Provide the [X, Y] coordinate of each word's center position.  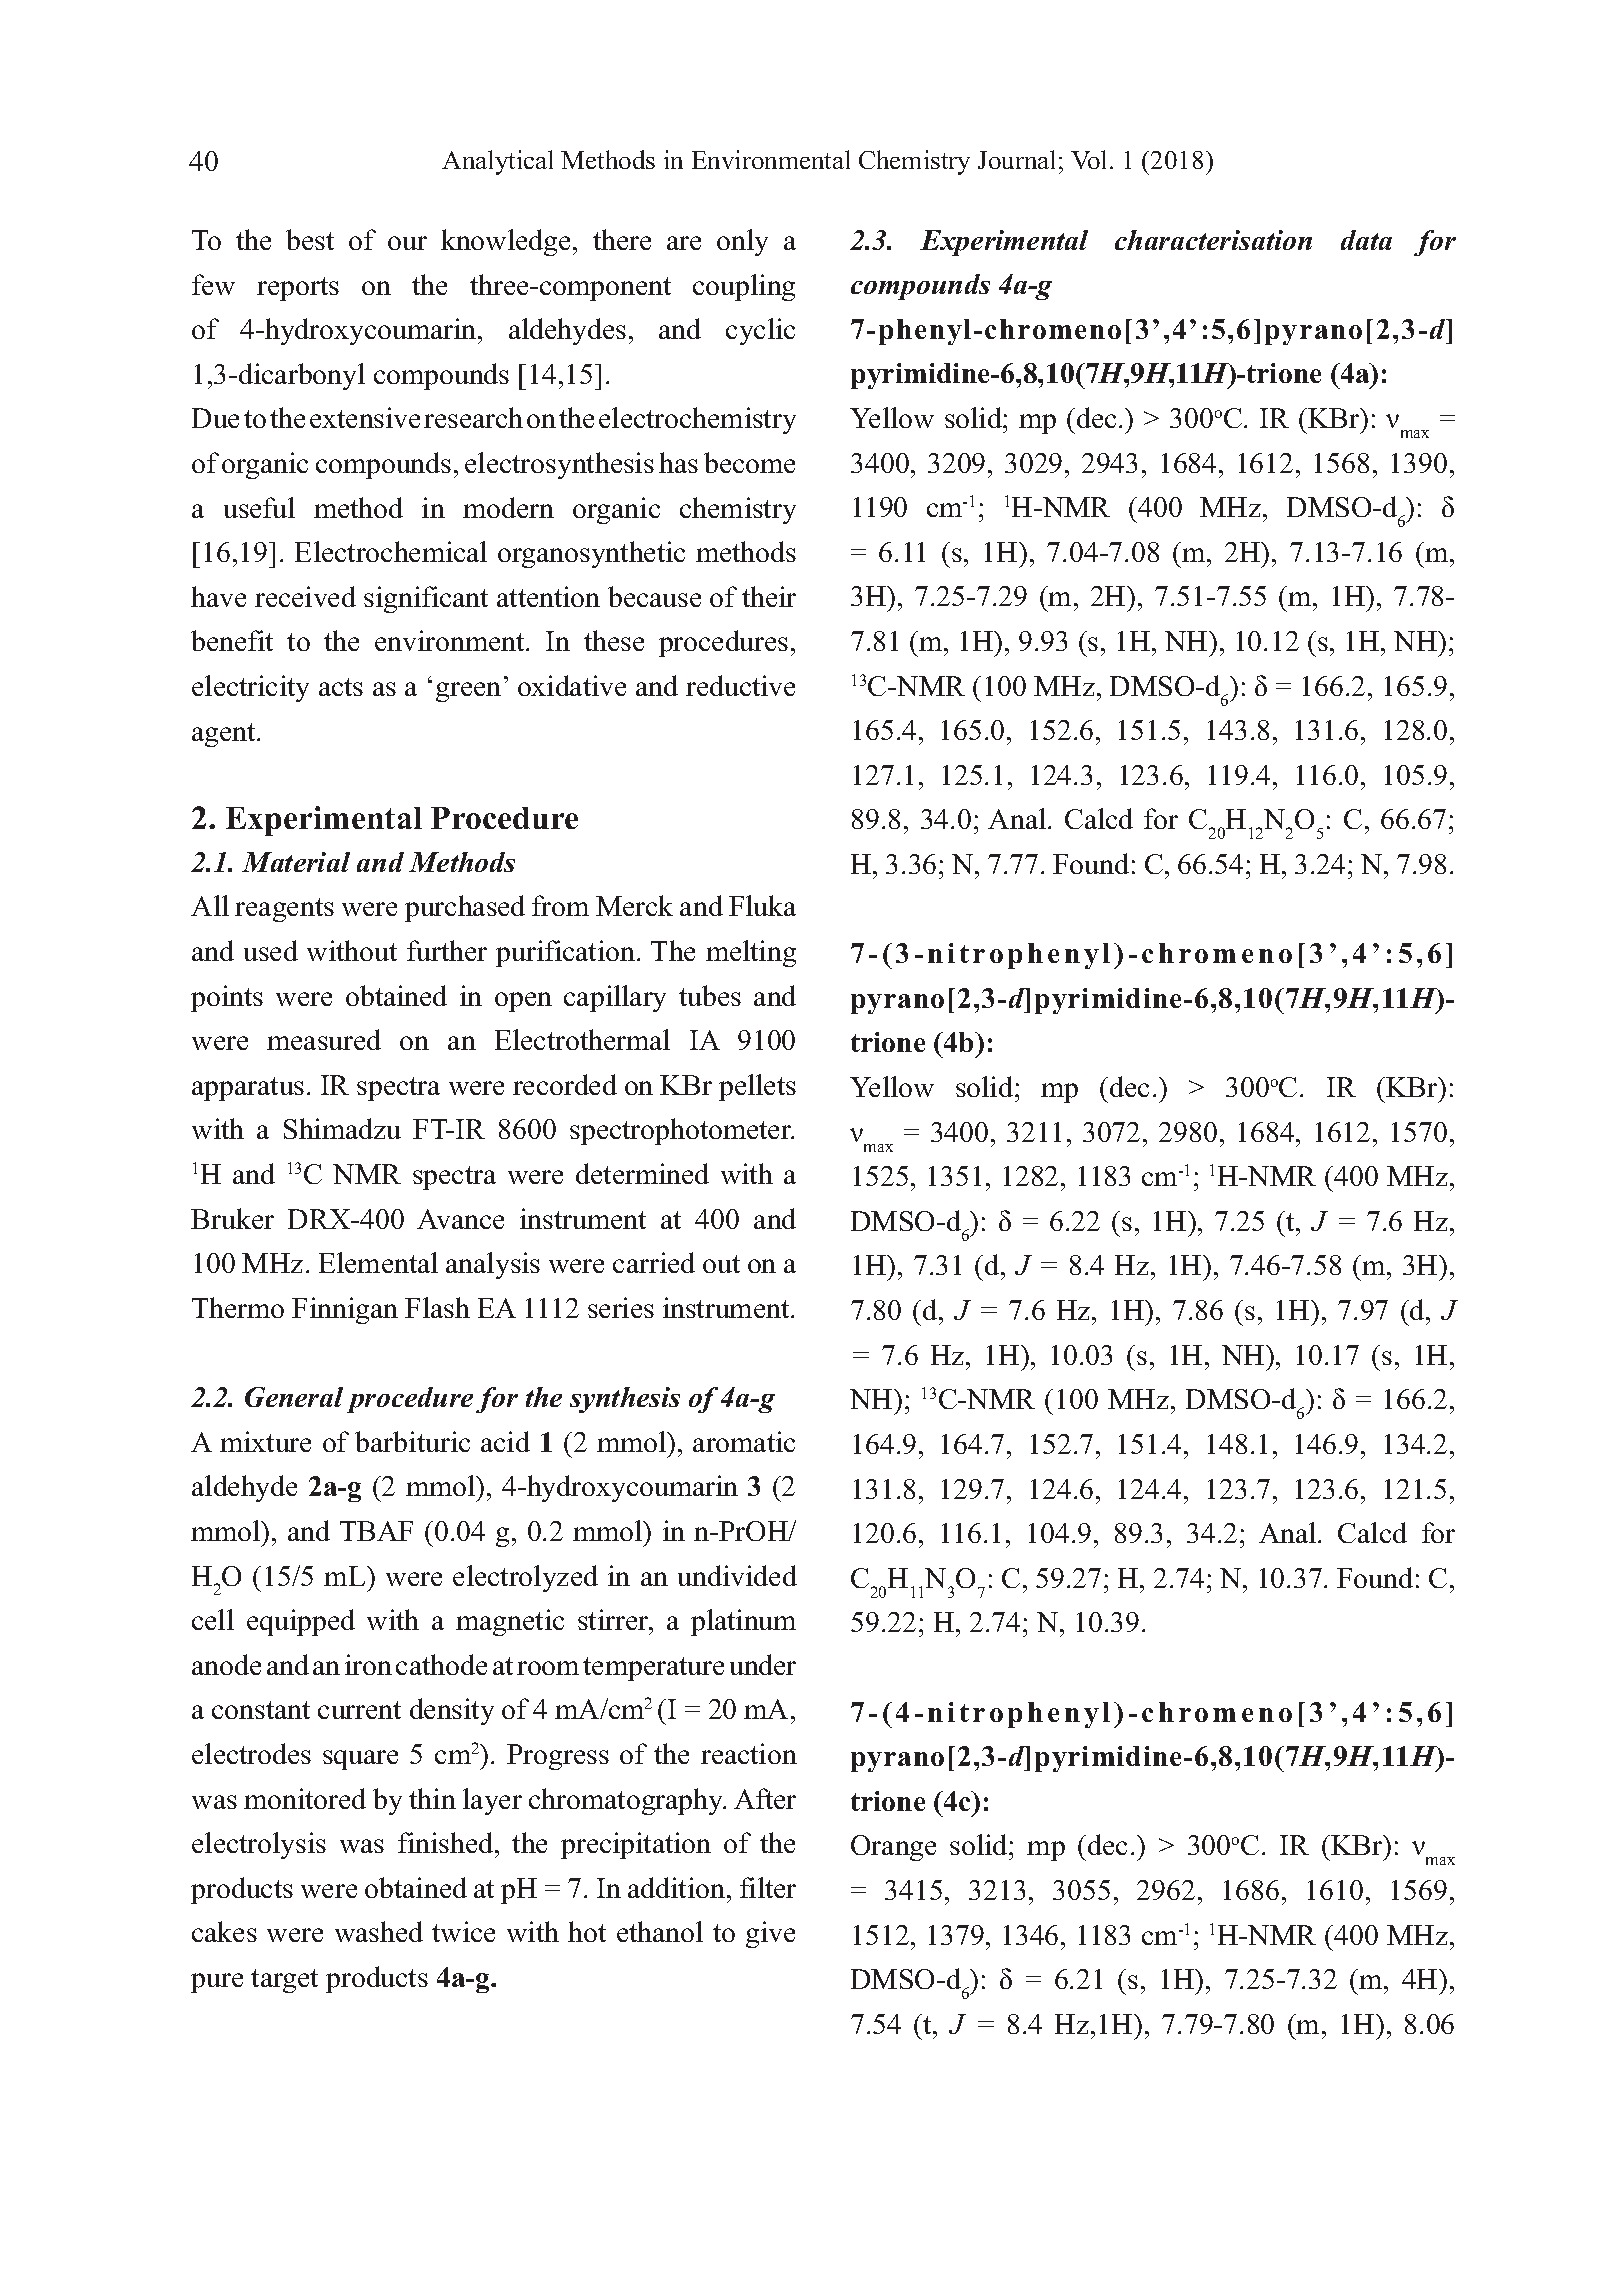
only [742, 242]
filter [768, 1887]
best [310, 239]
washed [379, 1931]
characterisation [1213, 240]
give [770, 1934]
